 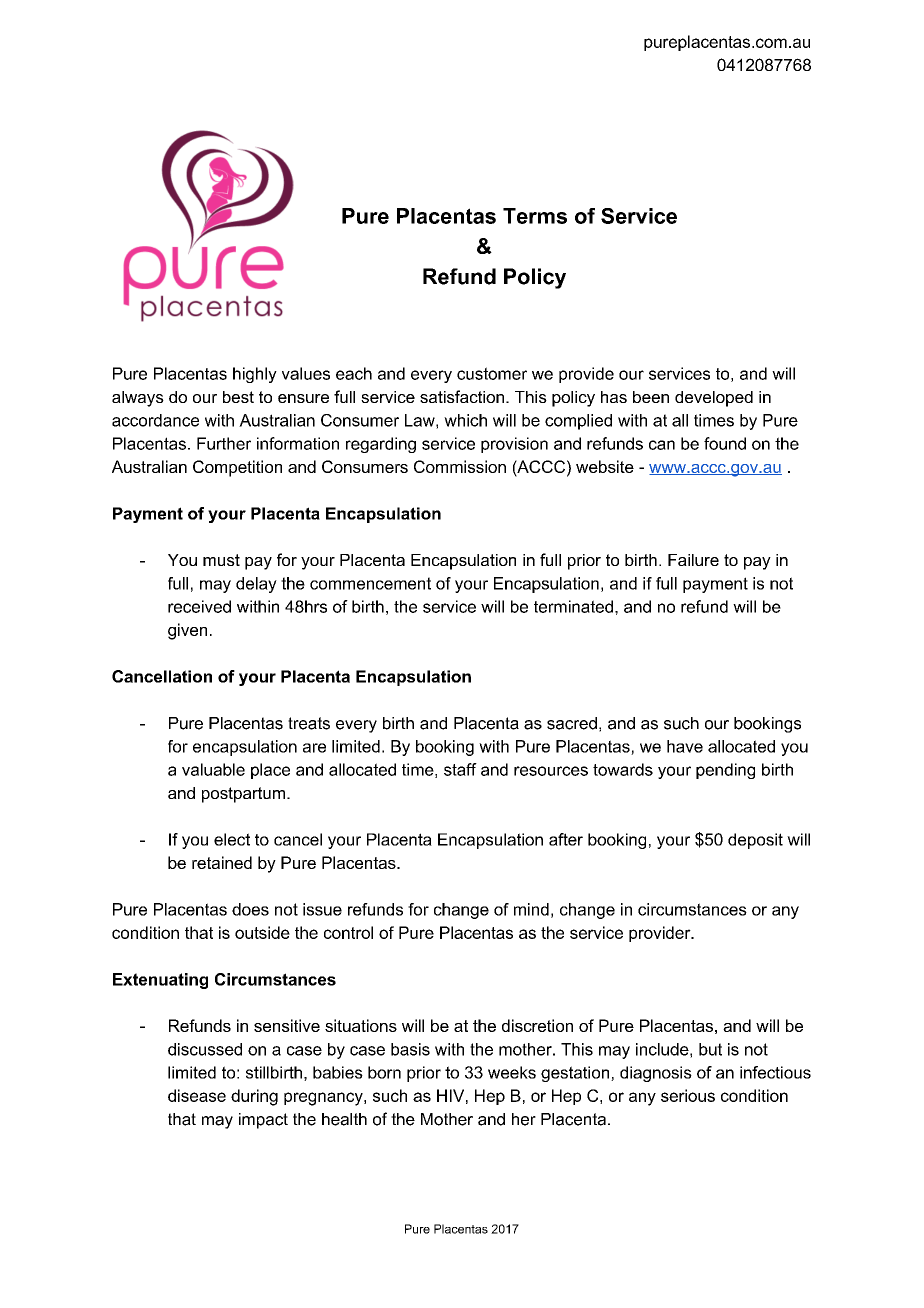 What do you see at coordinates (460, 466) in the page?
I see `Commission` at bounding box center [460, 466].
